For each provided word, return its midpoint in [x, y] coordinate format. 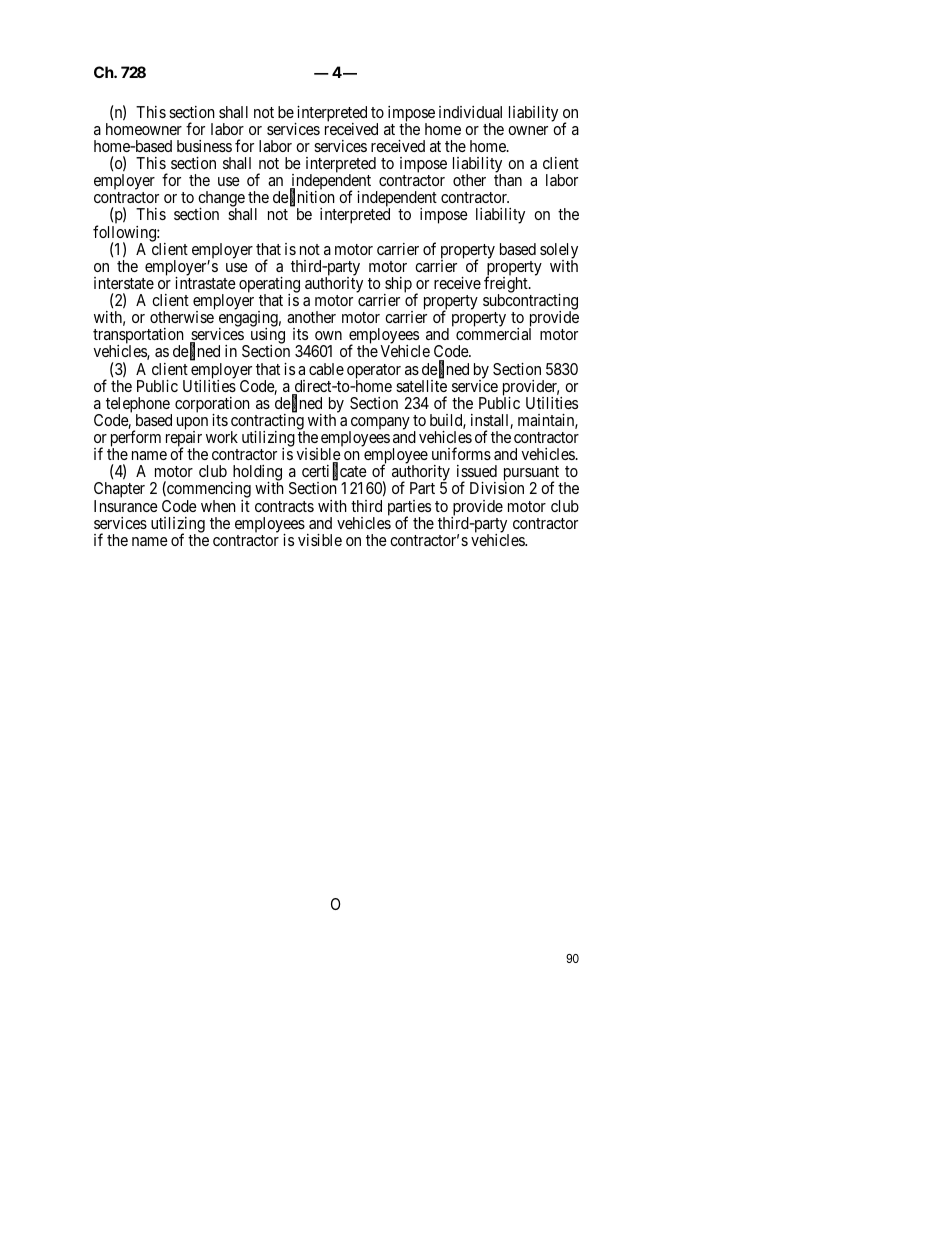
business [204, 146]
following [125, 234]
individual [470, 112]
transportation [138, 337]
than [508, 180]
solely [559, 252]
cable [326, 369]
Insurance [126, 506]
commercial [493, 334]
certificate [334, 472]
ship [398, 286]
